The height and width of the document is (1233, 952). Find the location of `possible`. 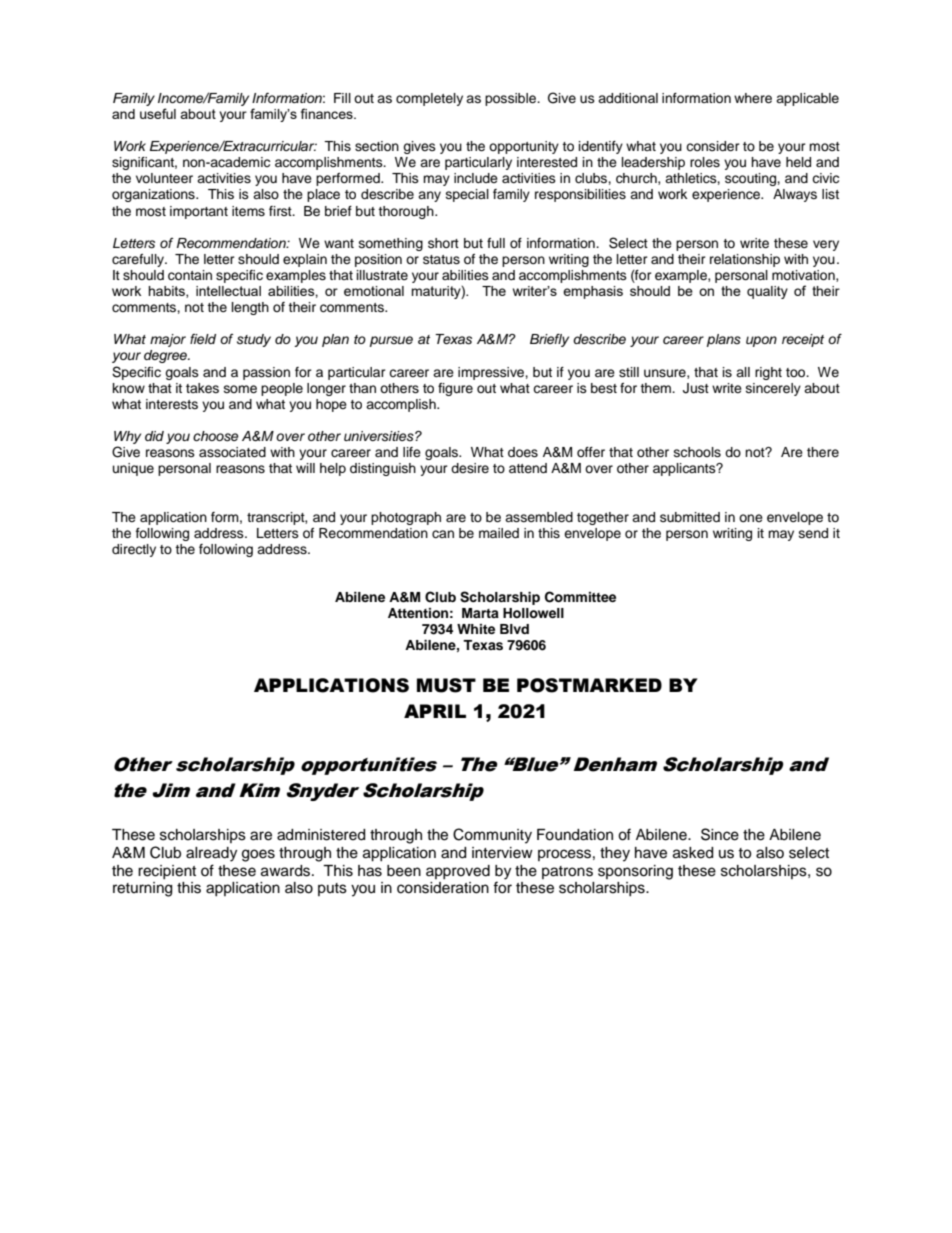

possible is located at coordinates (512, 99).
